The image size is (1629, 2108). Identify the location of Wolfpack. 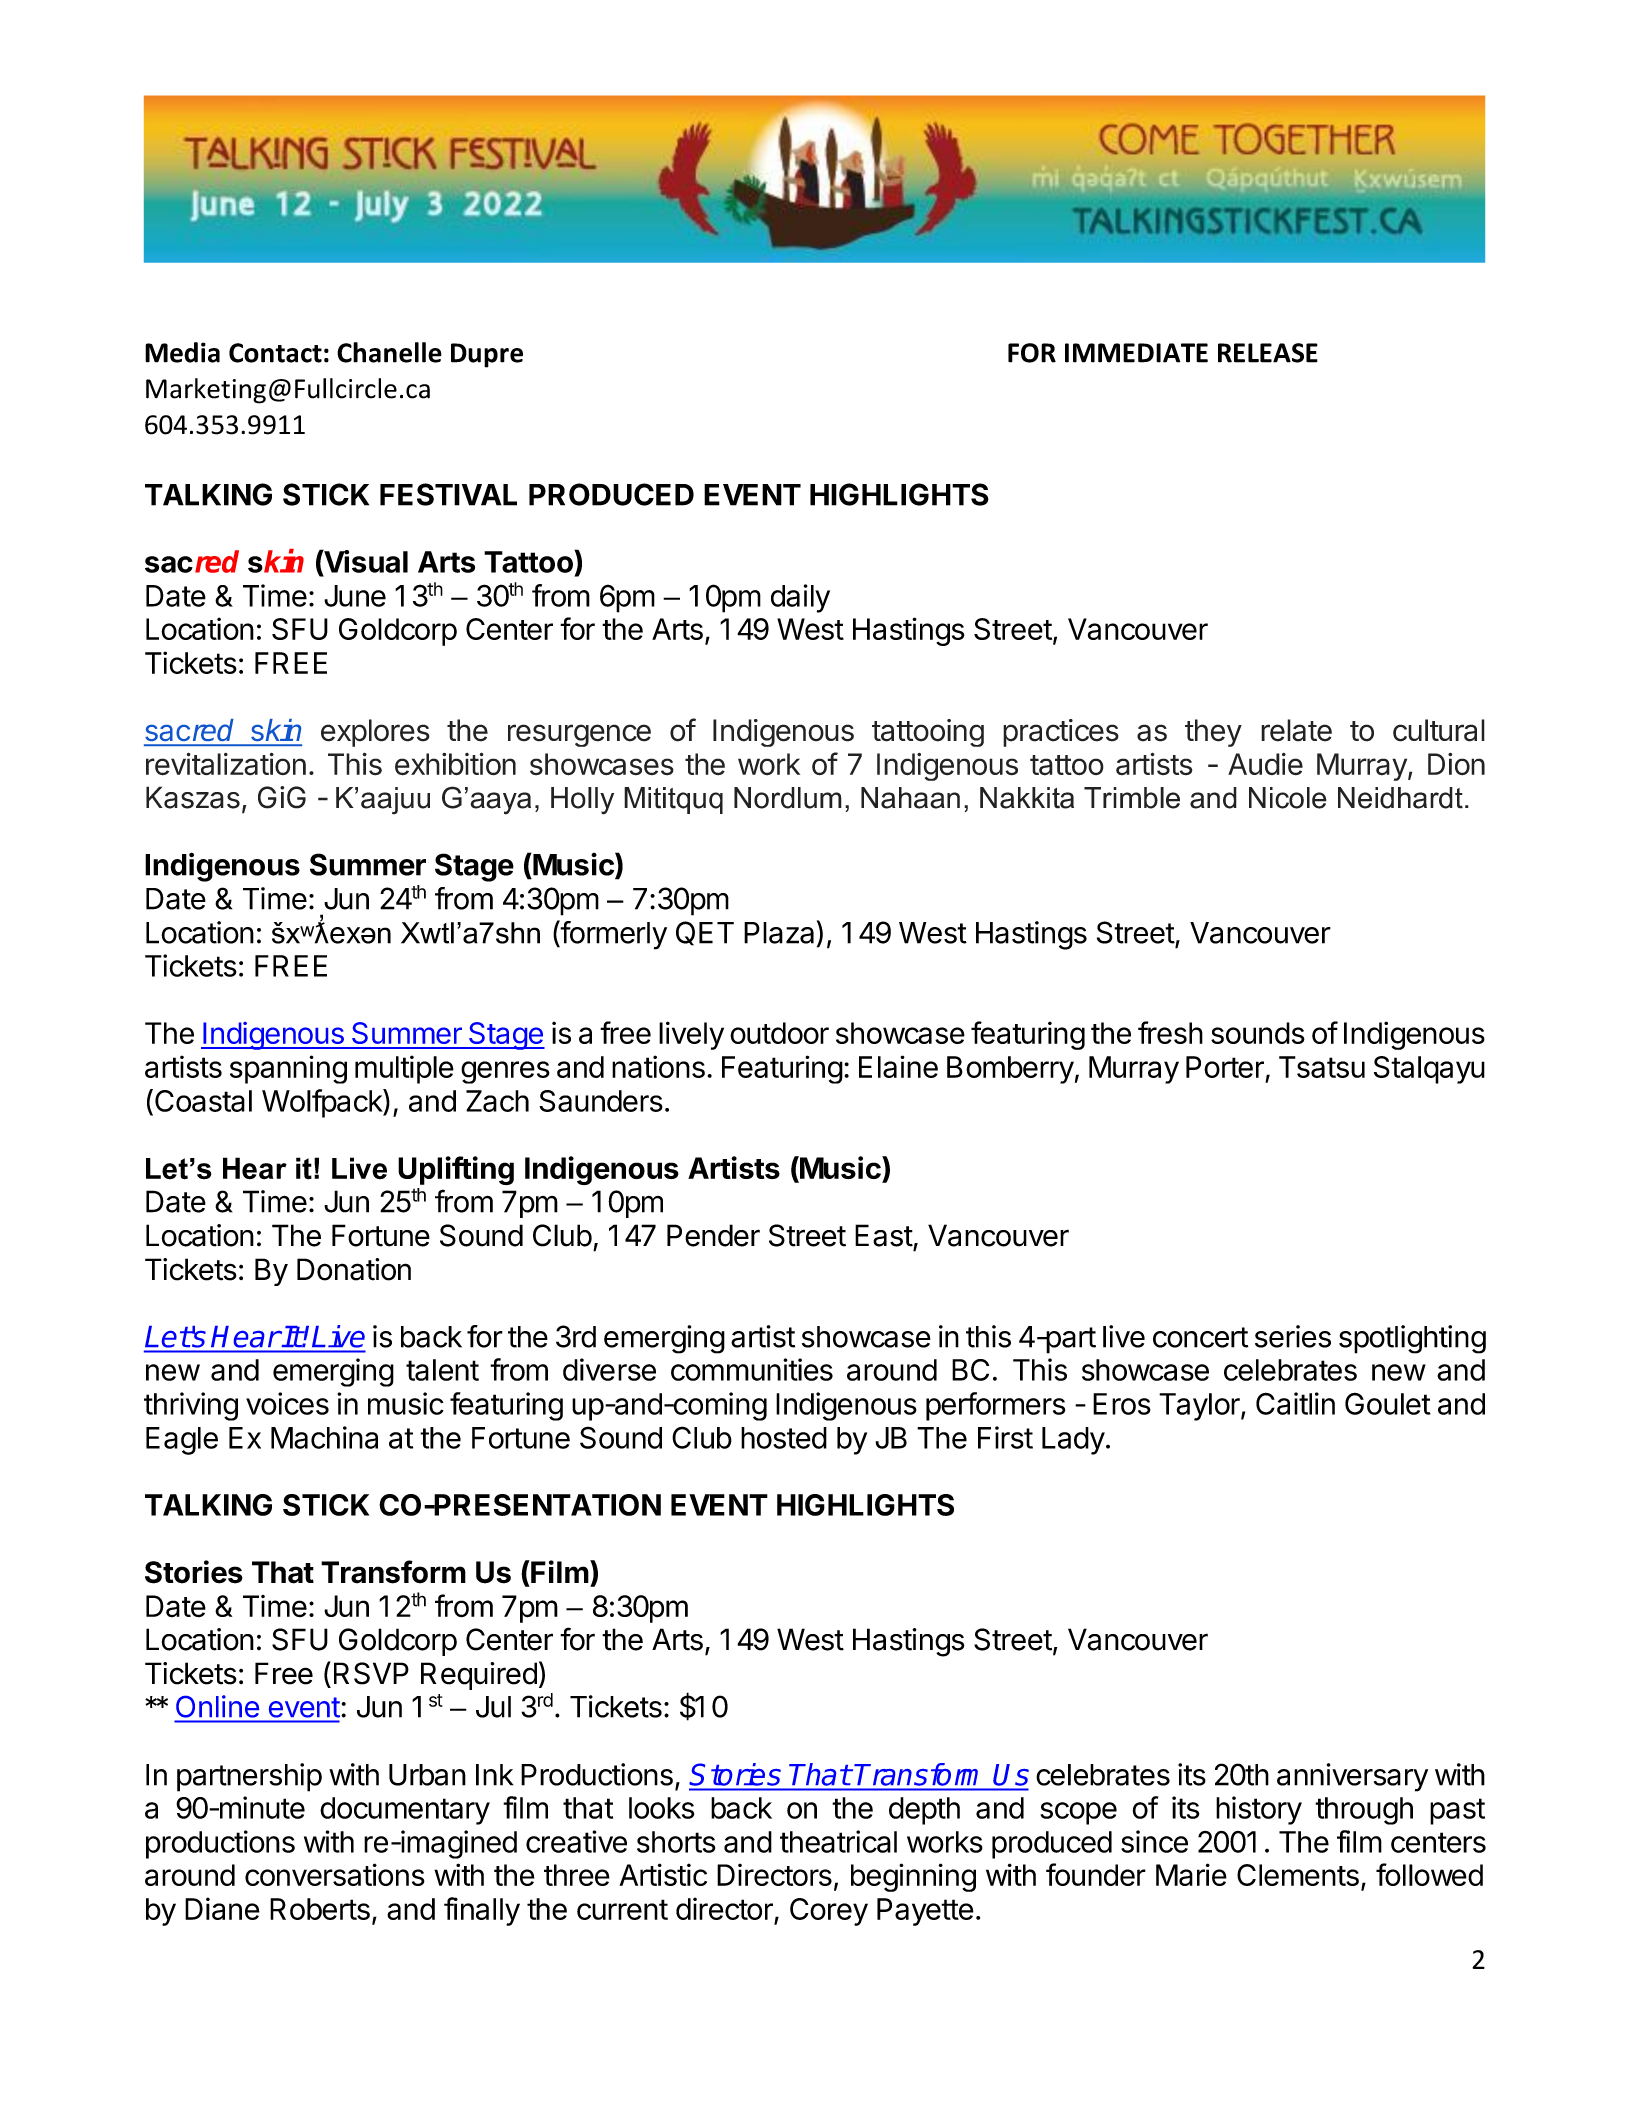
(323, 1103).
